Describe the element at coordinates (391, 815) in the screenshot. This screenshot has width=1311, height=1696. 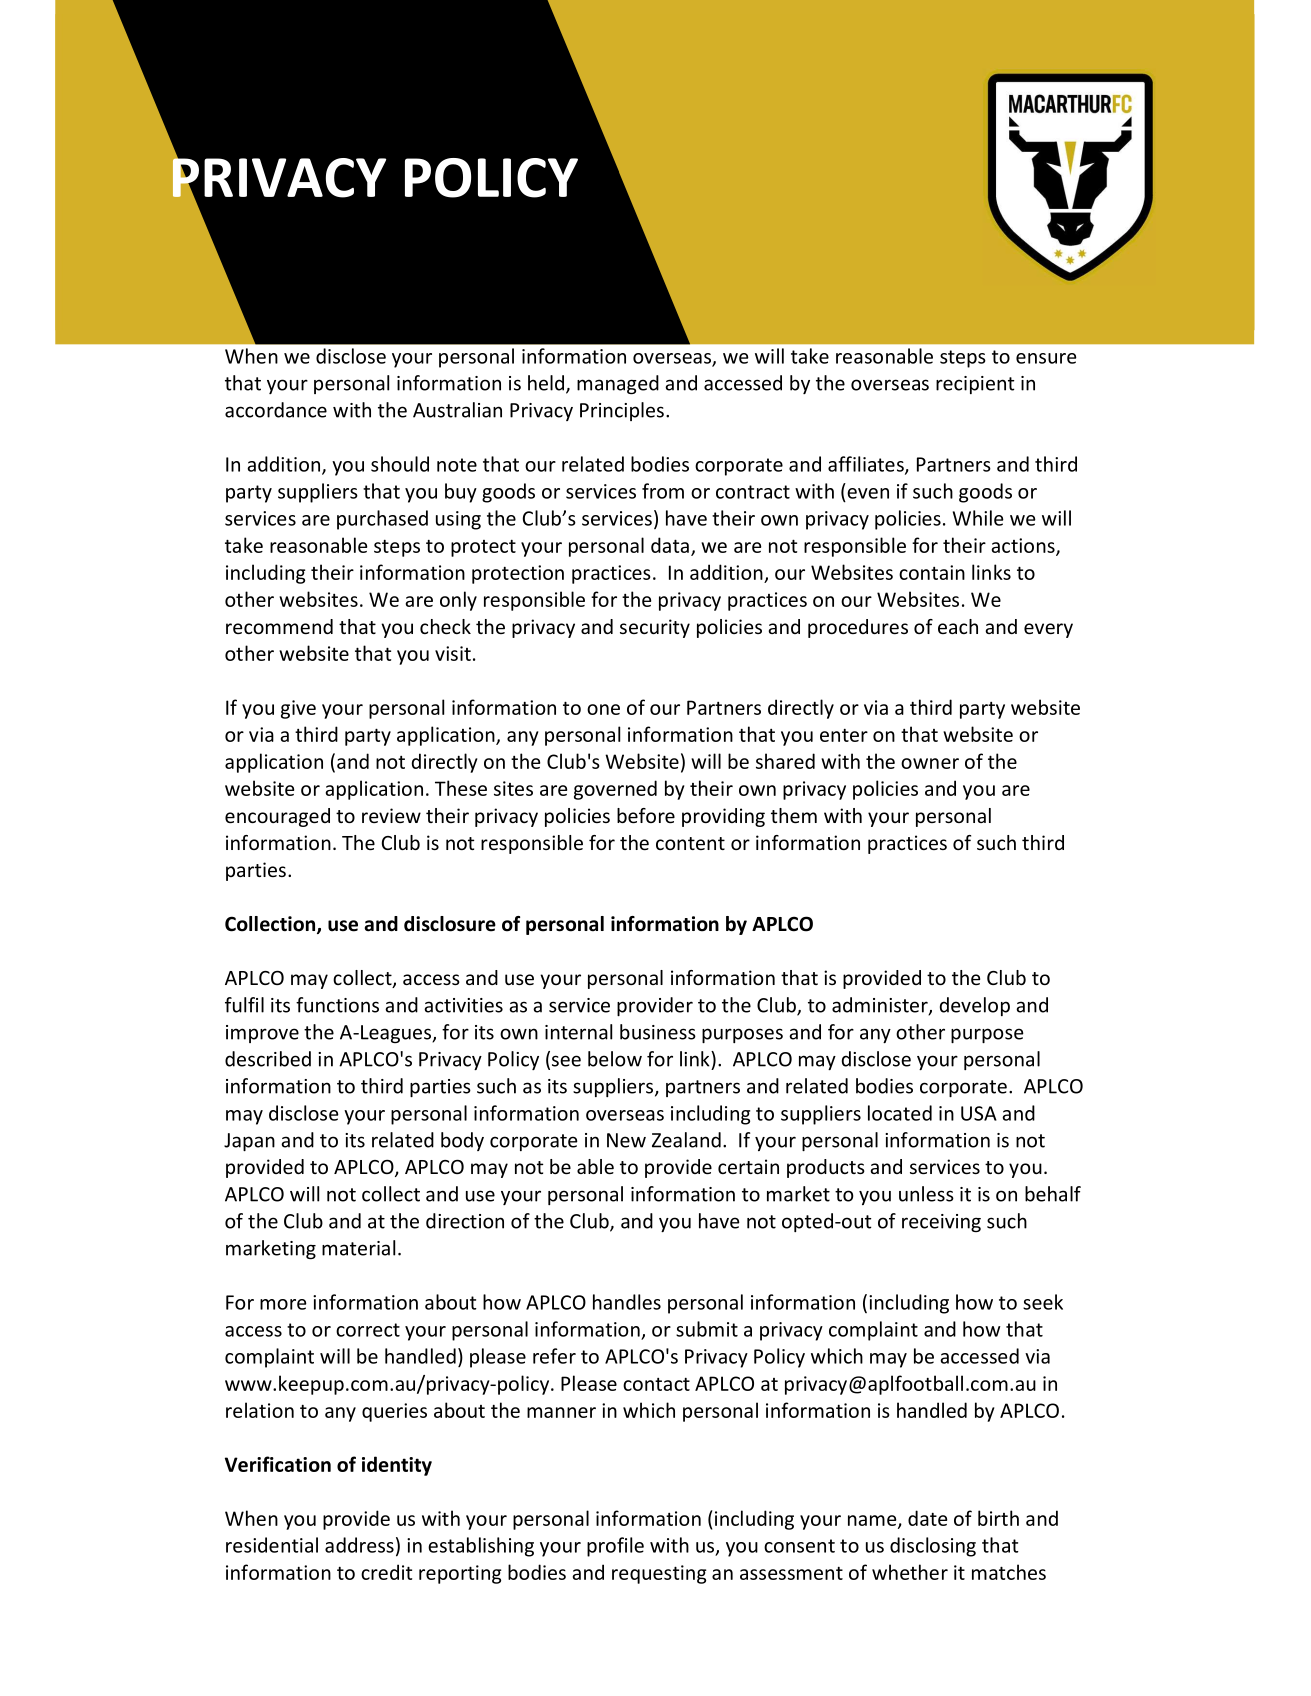
I see `review` at that location.
